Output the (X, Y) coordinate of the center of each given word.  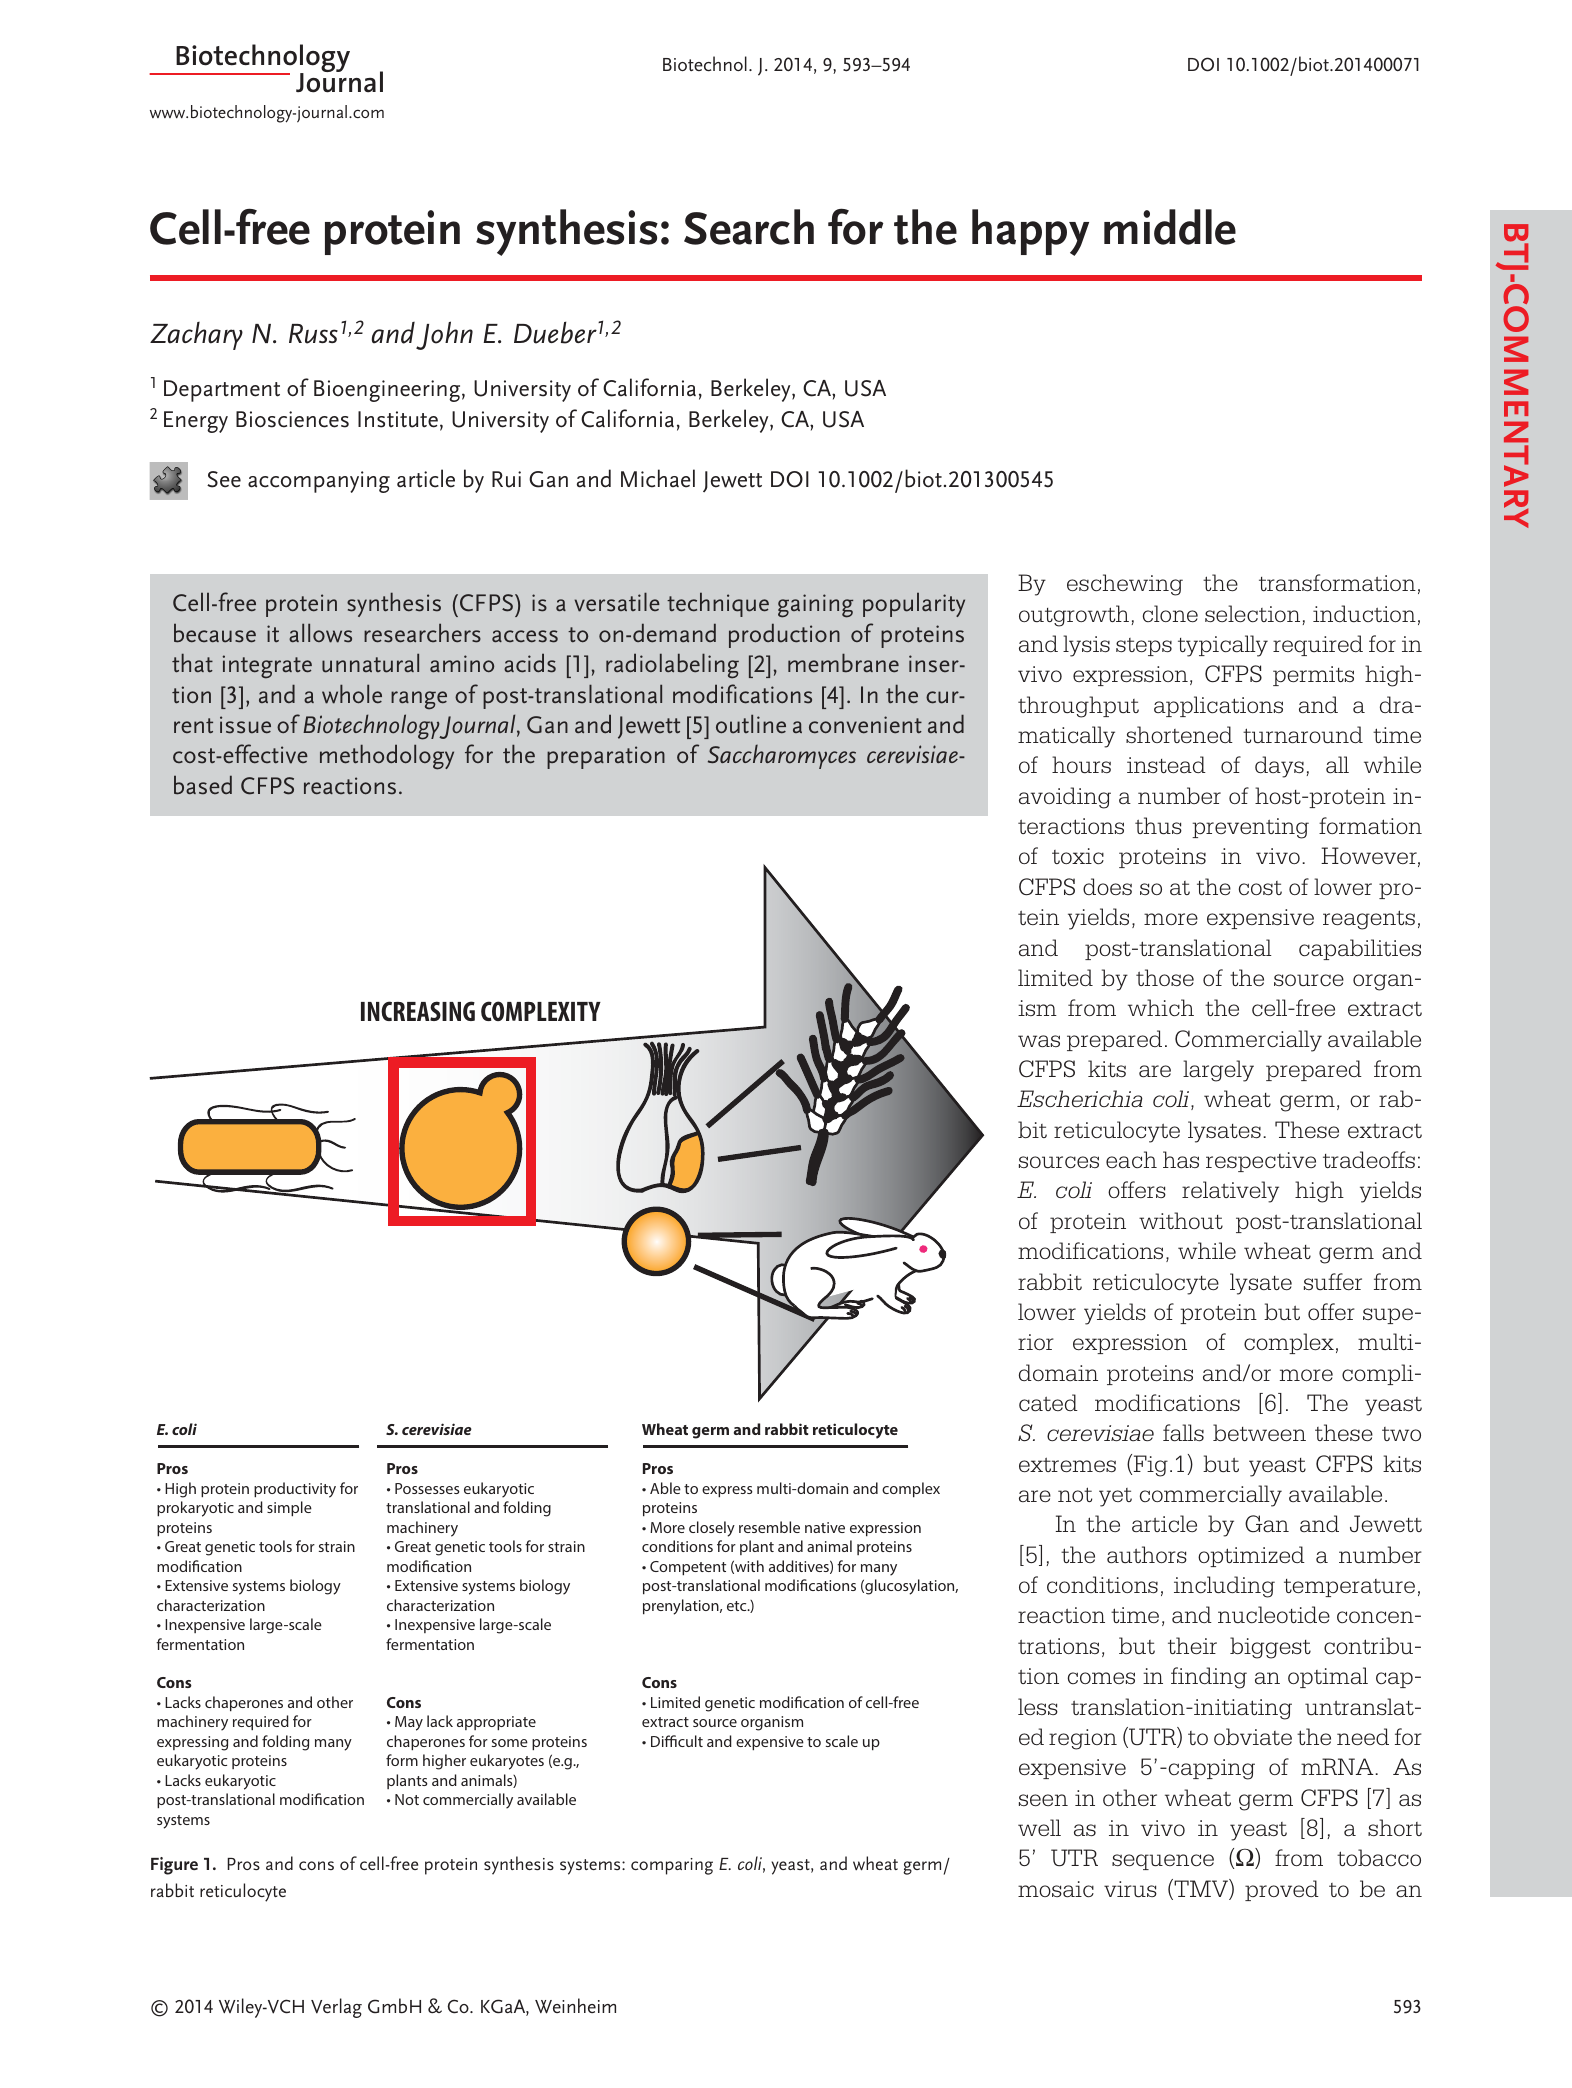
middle (1170, 227)
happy (1030, 232)
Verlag (336, 2008)
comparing (672, 1866)
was (1039, 1041)
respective (1261, 1162)
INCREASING (418, 1011)
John (444, 335)
